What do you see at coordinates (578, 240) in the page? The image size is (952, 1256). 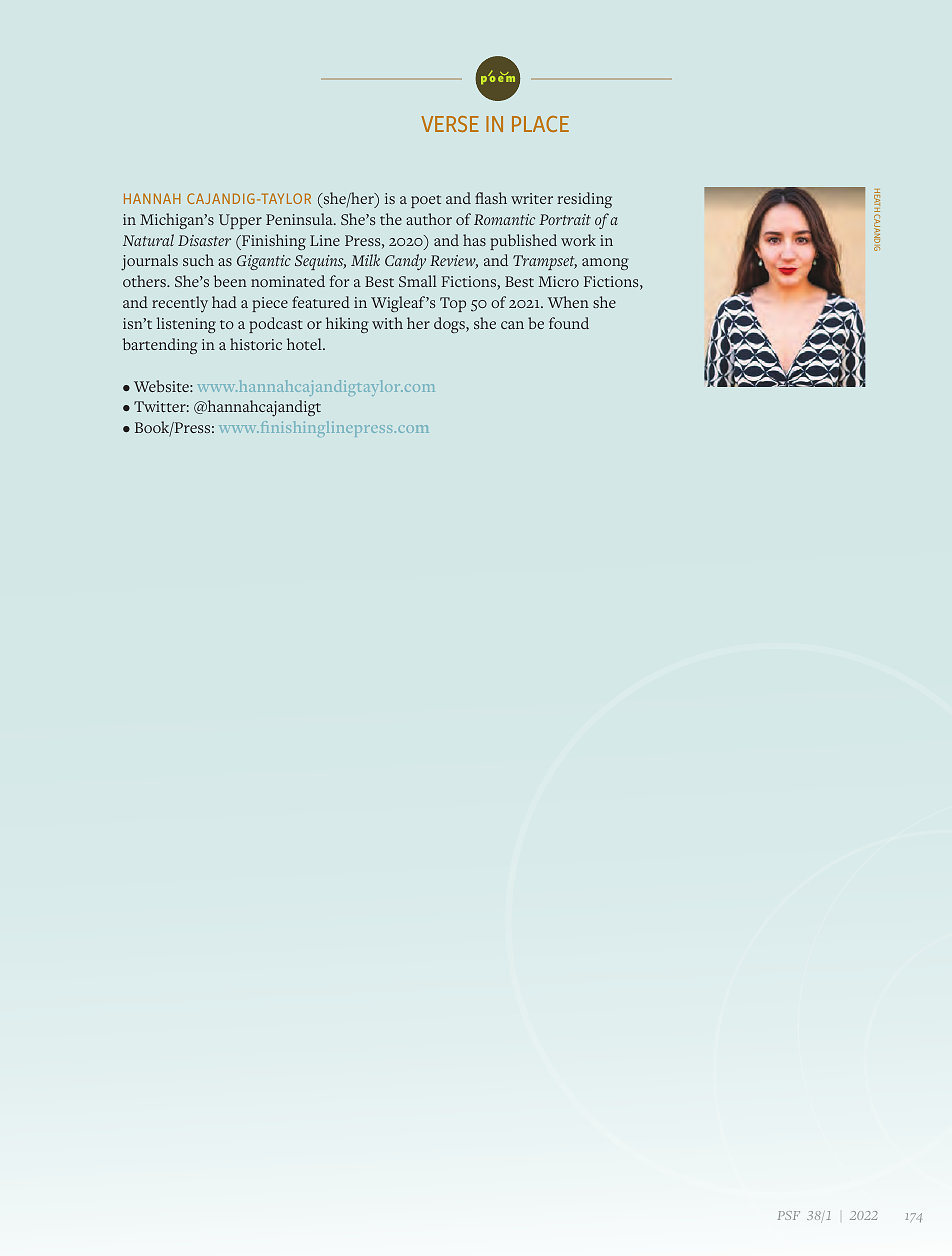 I see `work` at bounding box center [578, 240].
